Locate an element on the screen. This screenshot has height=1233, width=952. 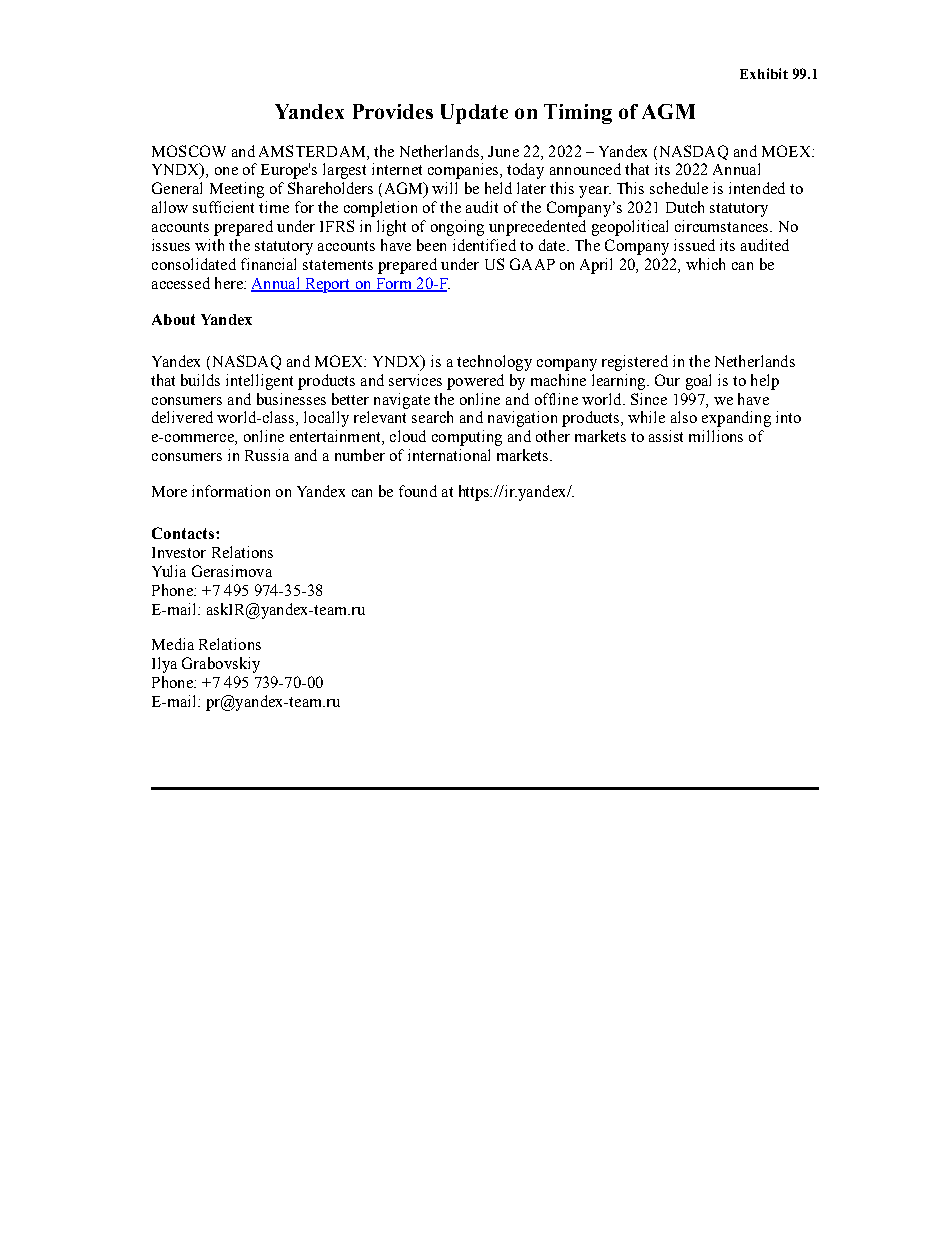
Provides is located at coordinates (393, 111).
